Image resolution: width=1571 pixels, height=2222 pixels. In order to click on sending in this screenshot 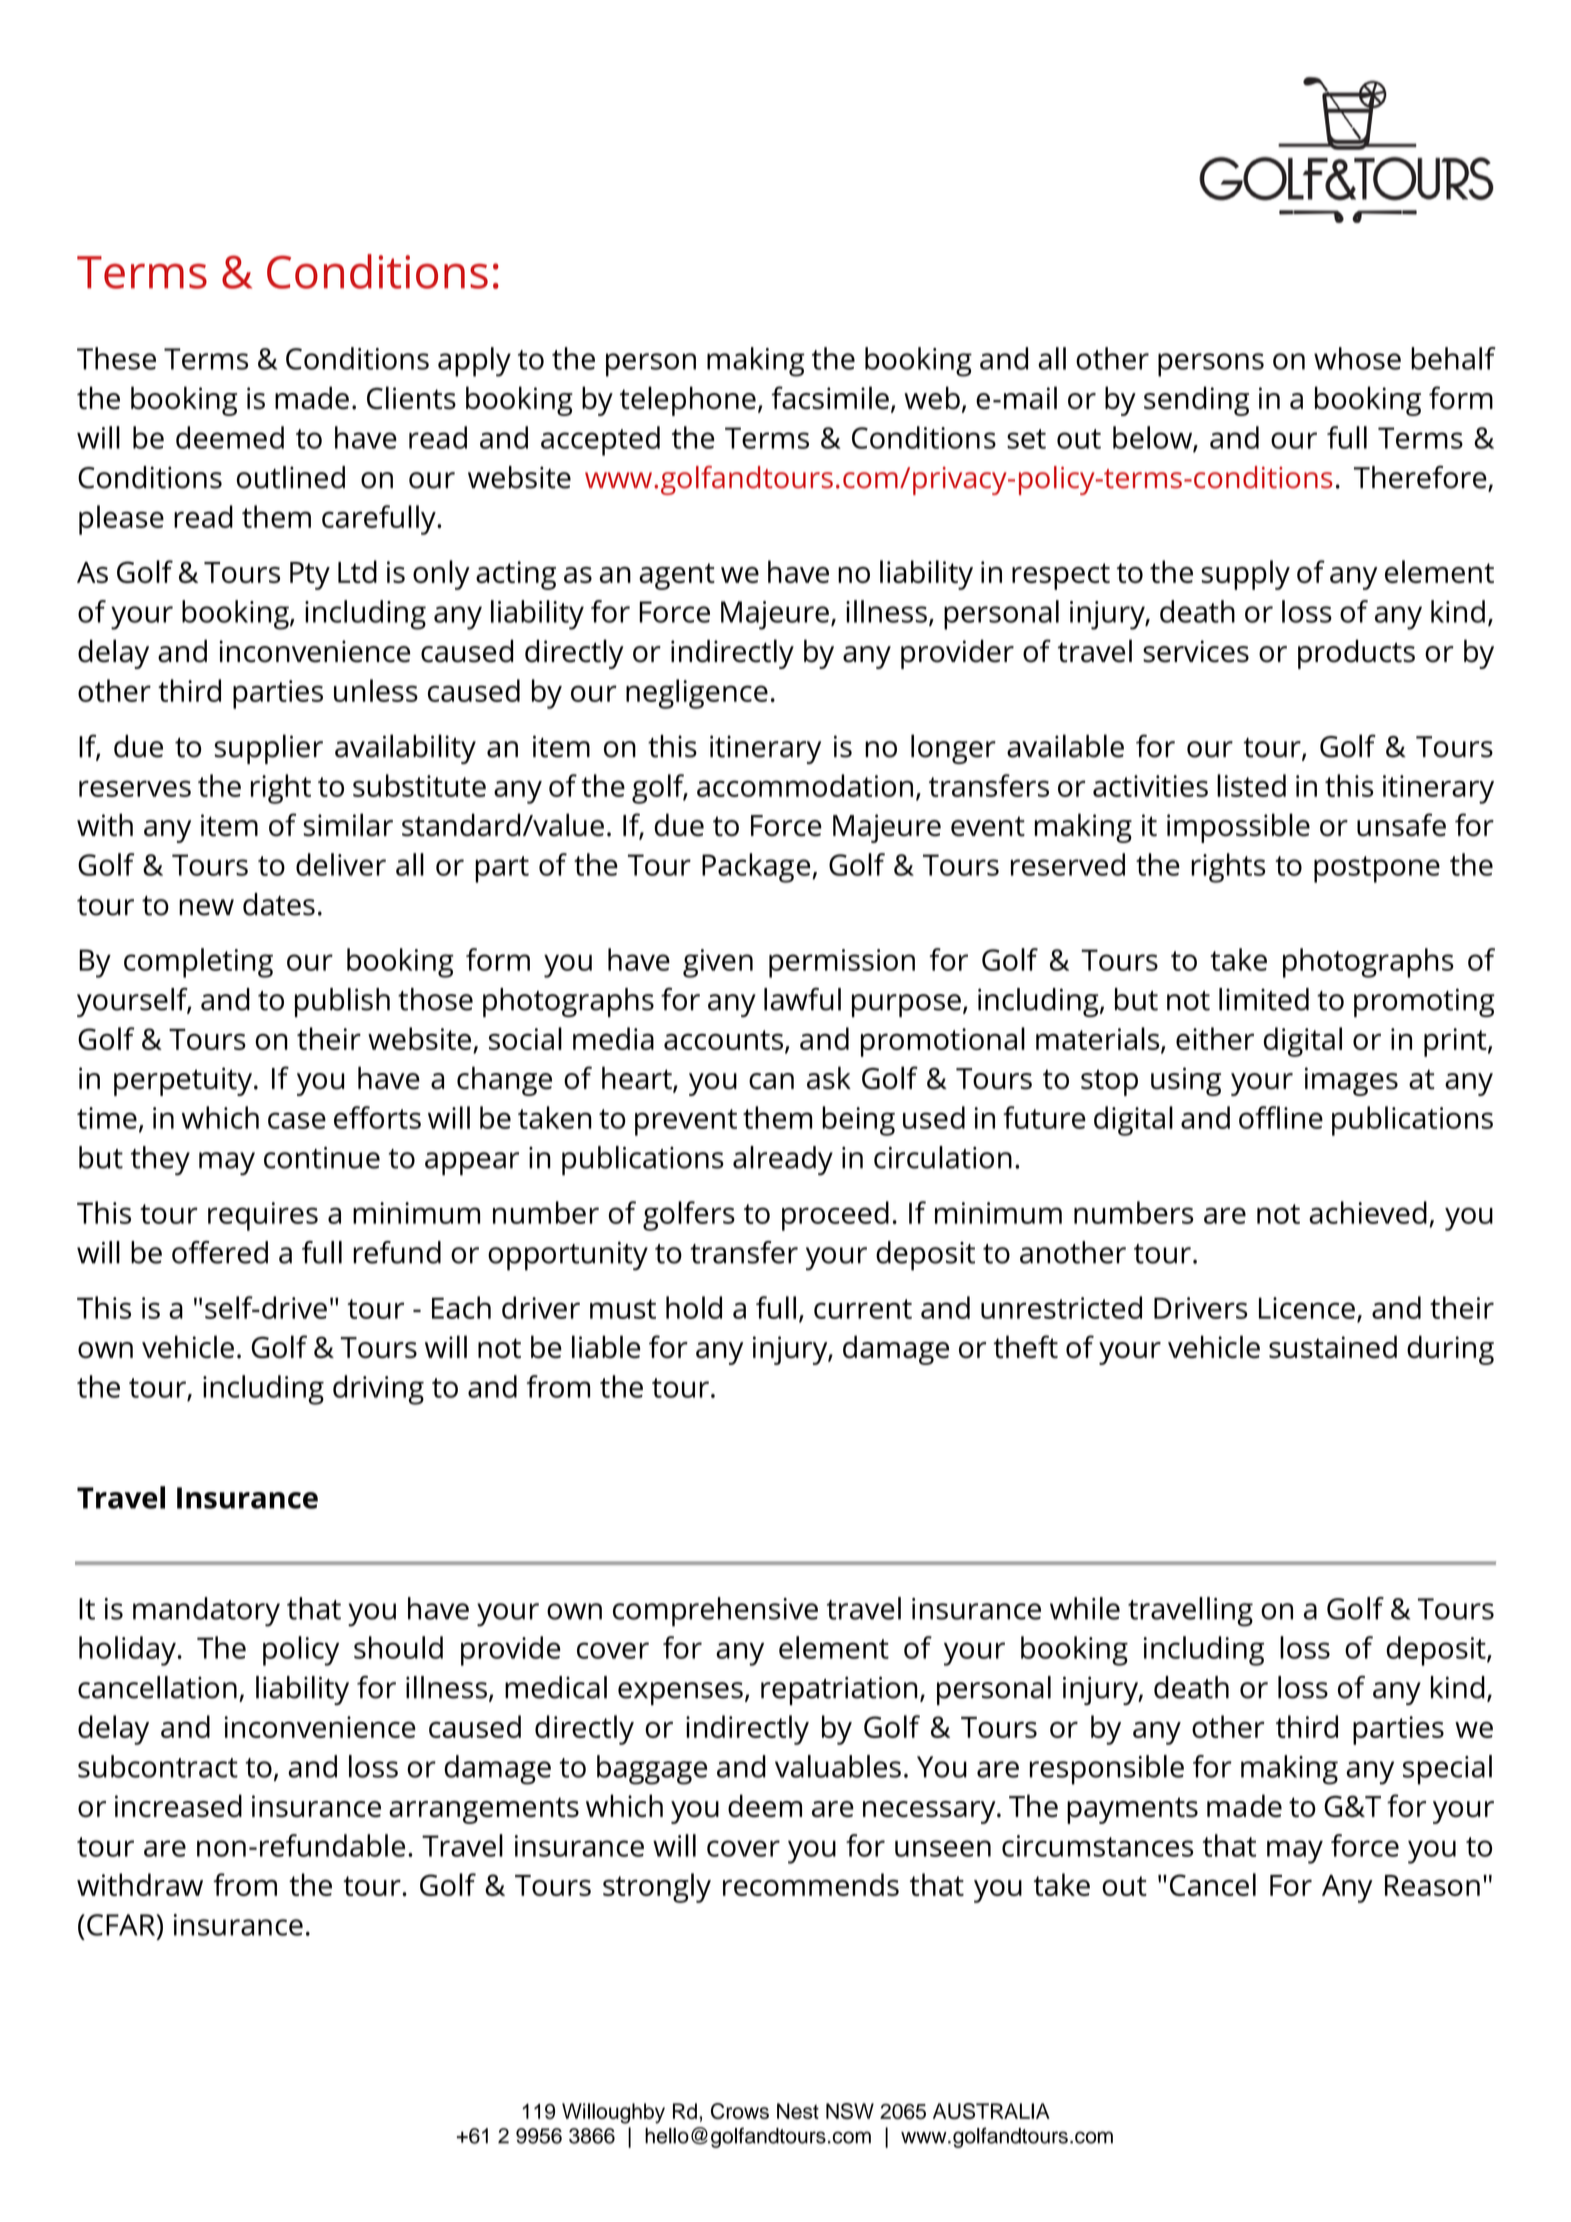, I will do `click(1196, 401)`.
